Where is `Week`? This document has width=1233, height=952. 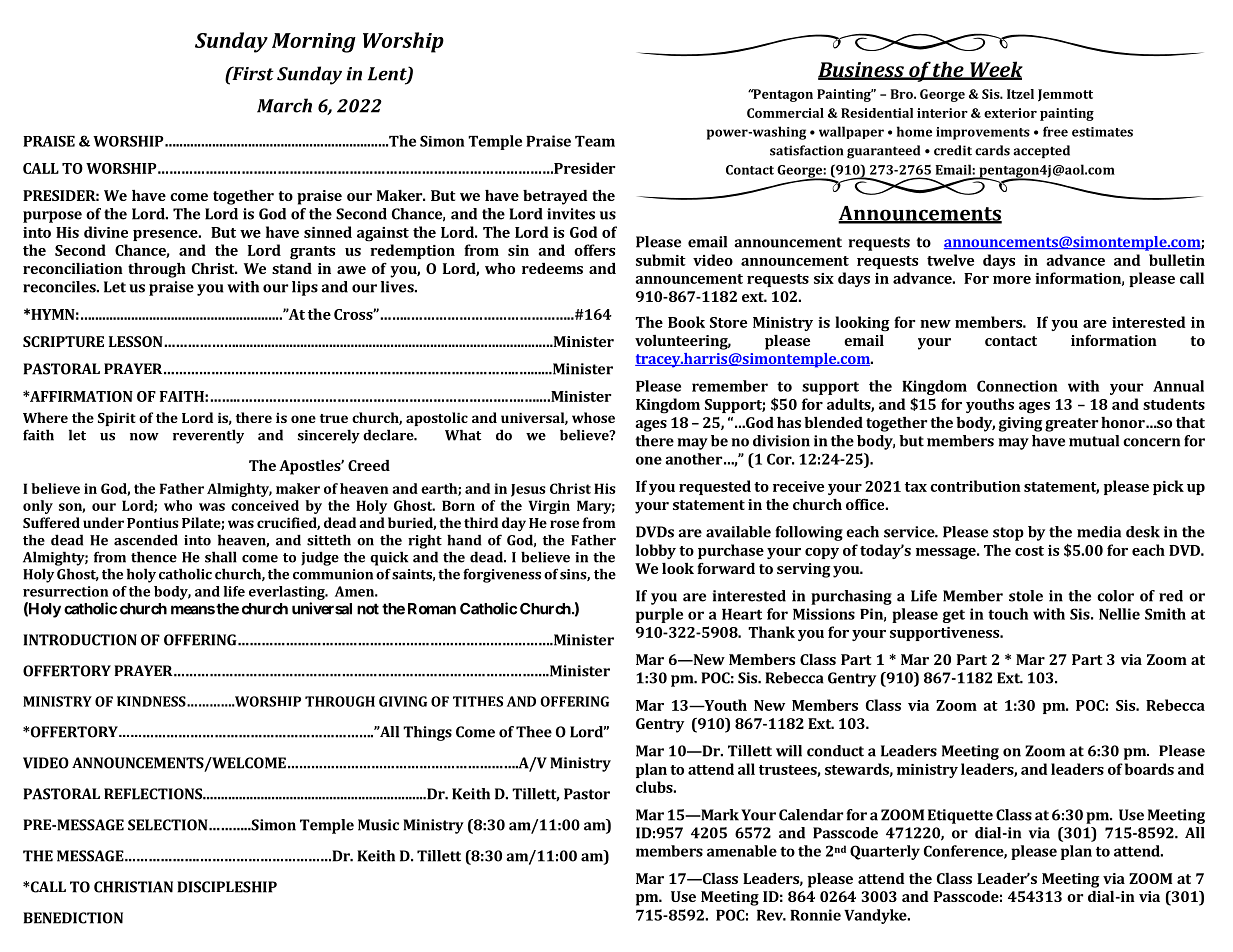 Week is located at coordinates (995, 70).
